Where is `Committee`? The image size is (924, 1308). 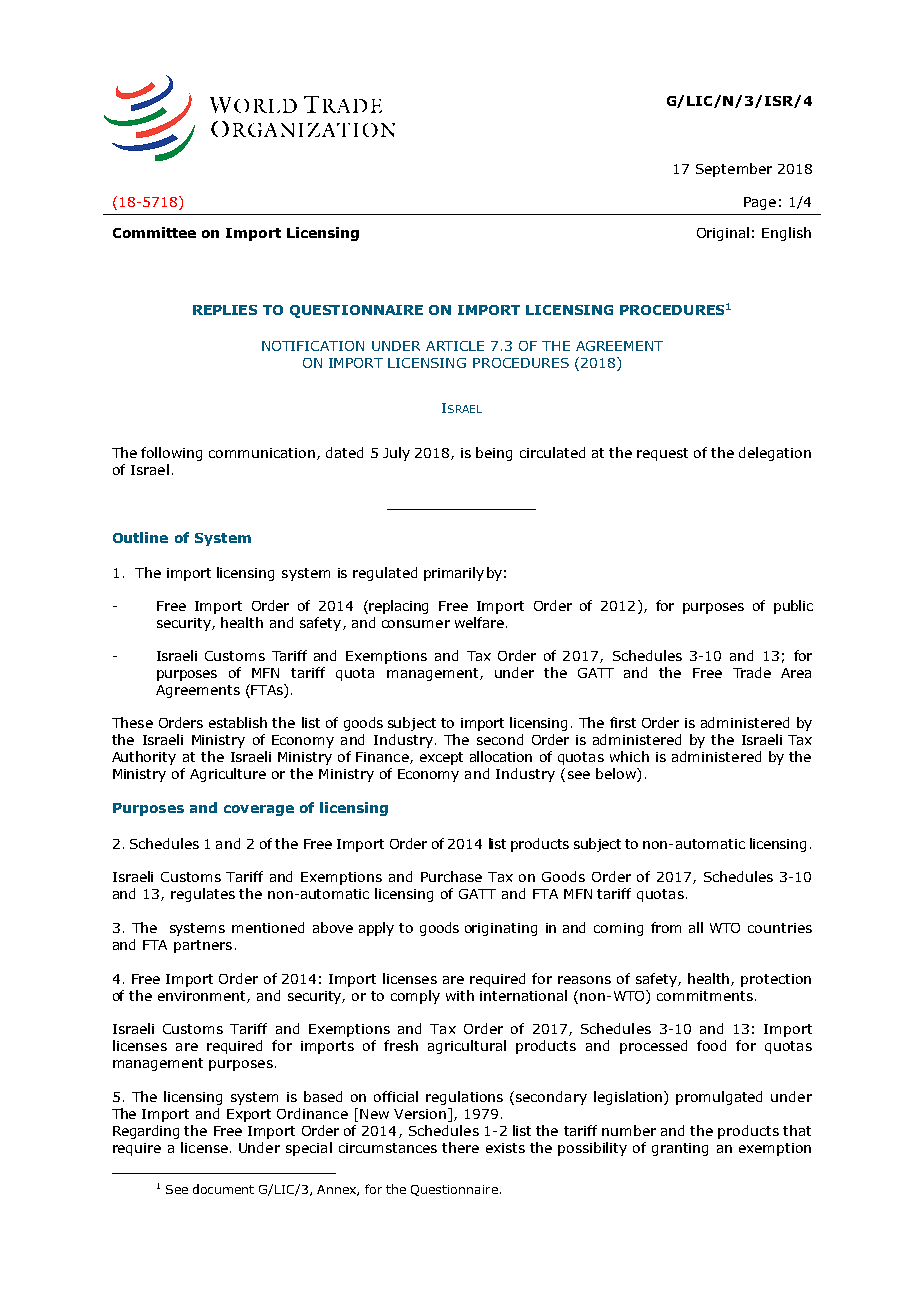
Committee is located at coordinates (154, 232).
